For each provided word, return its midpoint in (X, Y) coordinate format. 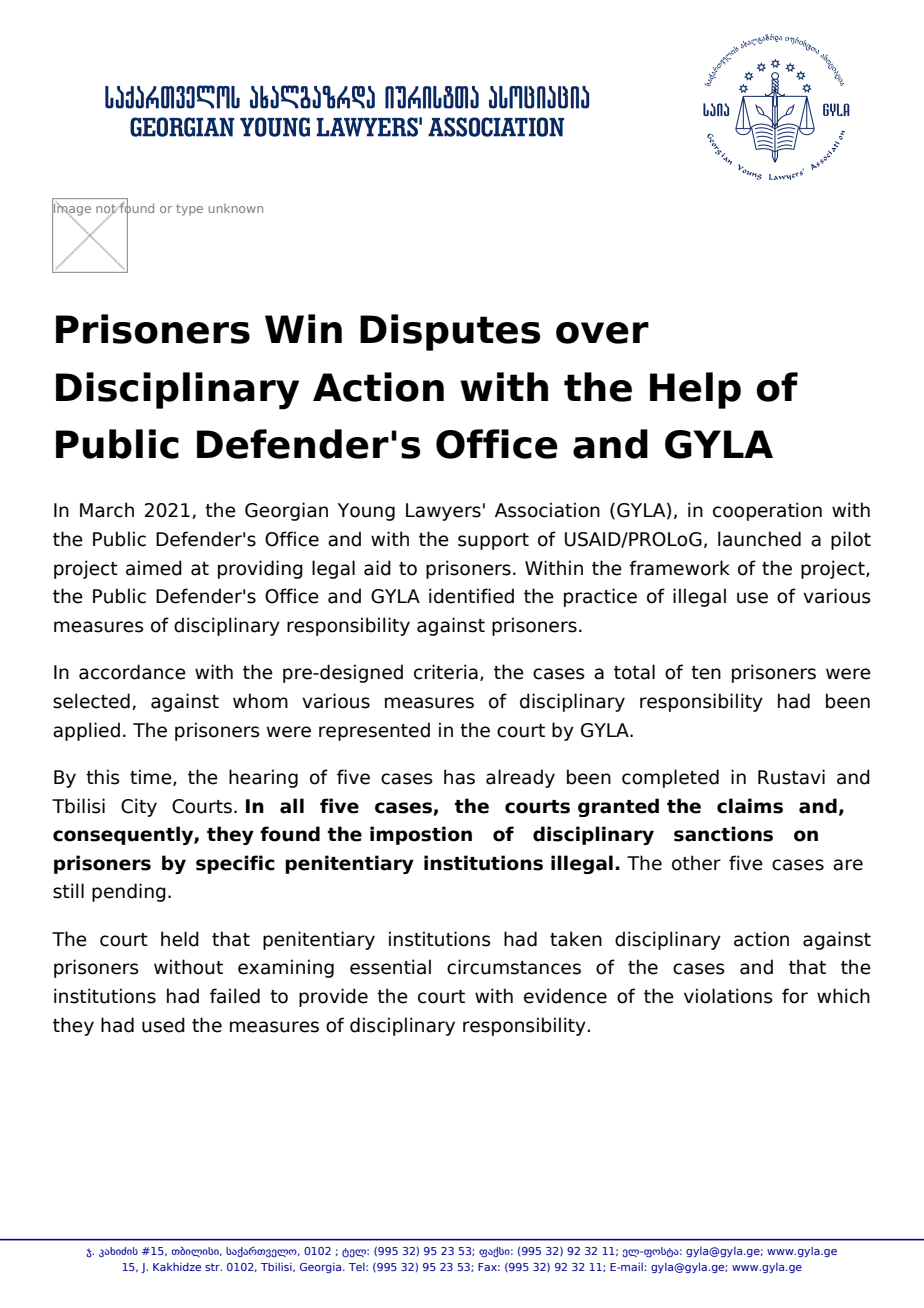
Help (695, 390)
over (602, 333)
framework (679, 568)
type (189, 210)
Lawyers (443, 512)
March (107, 510)
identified (471, 596)
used (163, 1025)
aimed (154, 568)
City (139, 807)
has (459, 777)
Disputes (450, 332)
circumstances (514, 967)
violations (728, 996)
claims (750, 806)
